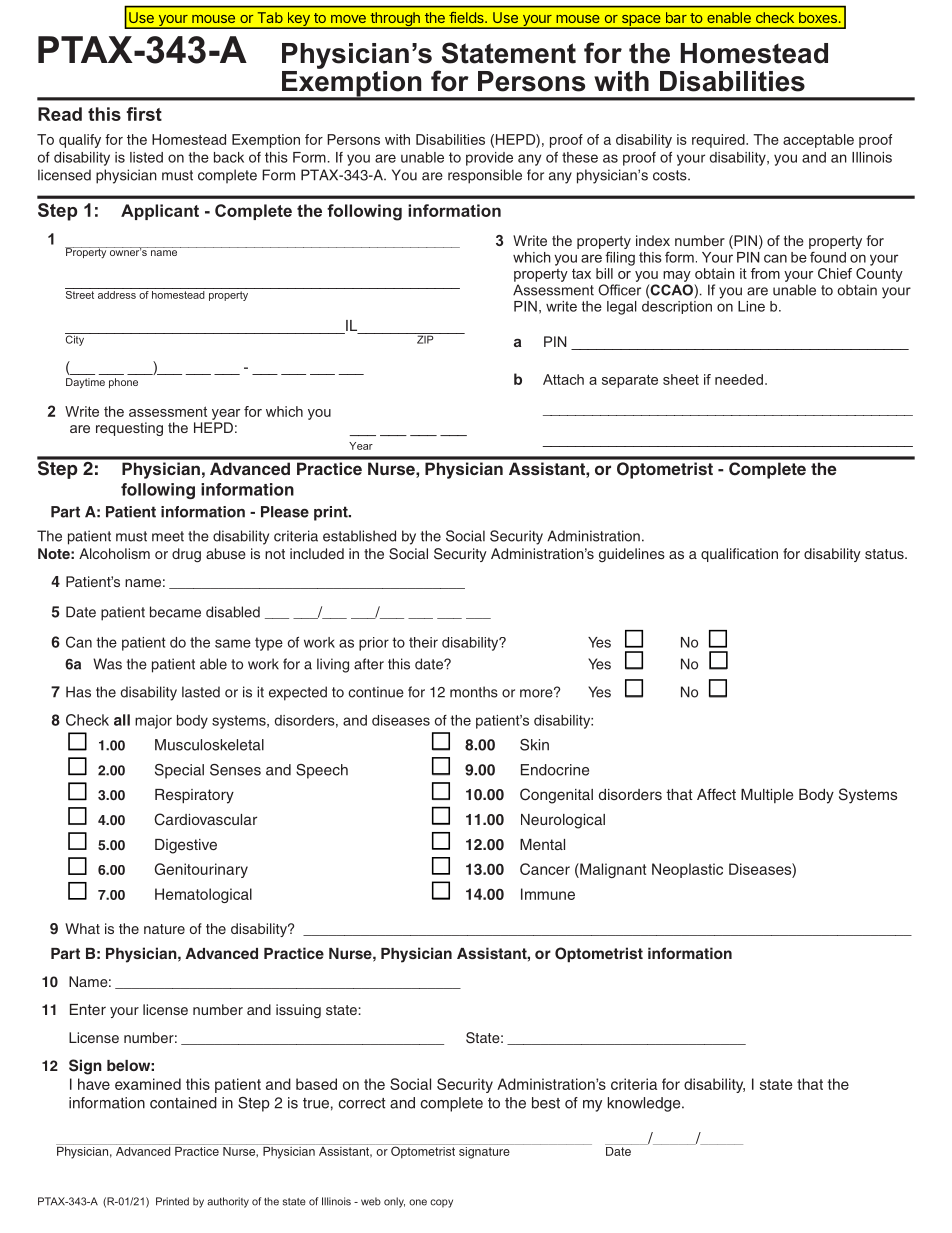  What do you see at coordinates (739, 555) in the page?
I see `qualification` at bounding box center [739, 555].
